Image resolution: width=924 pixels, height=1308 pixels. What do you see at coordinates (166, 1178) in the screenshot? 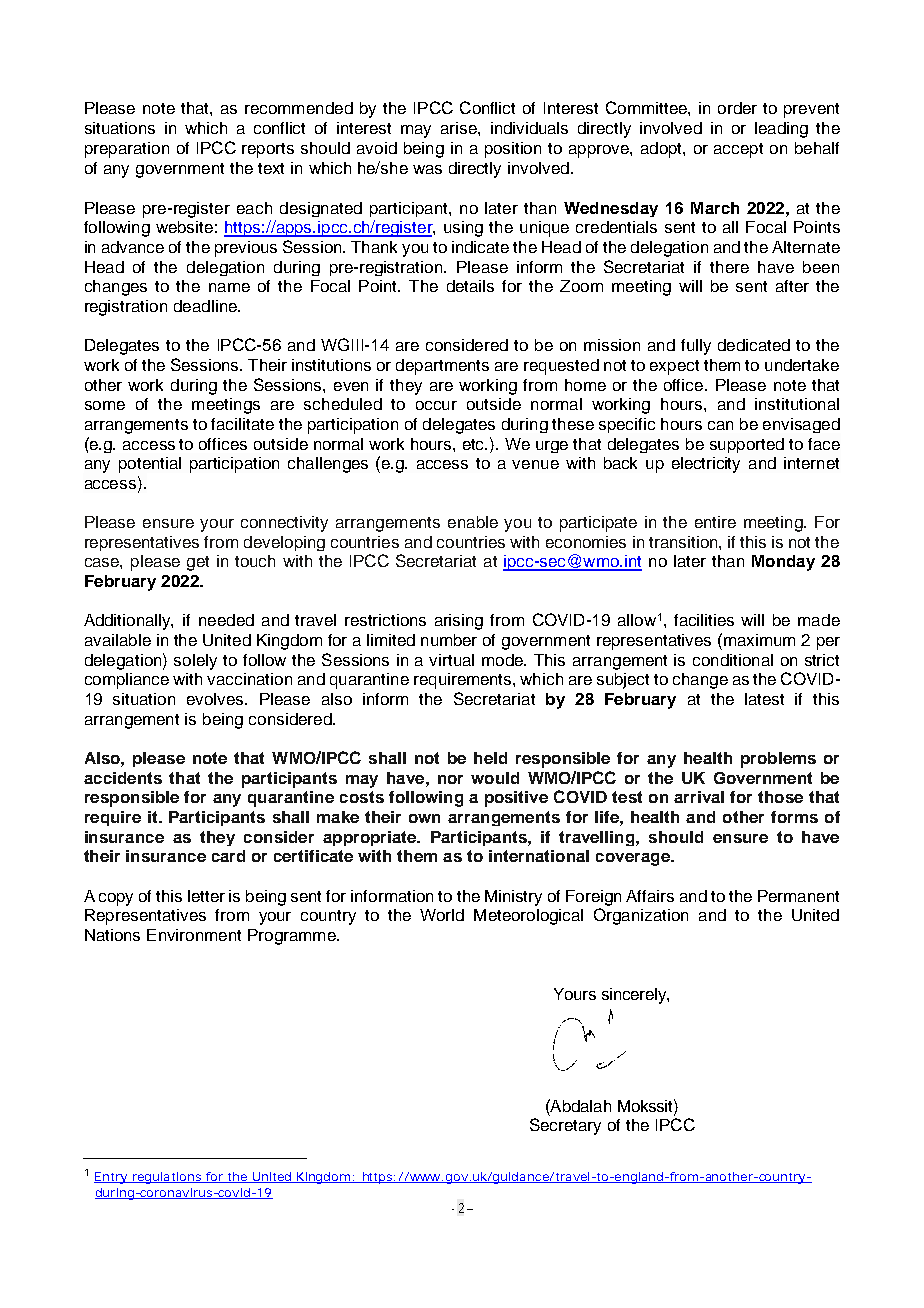
I see `regulations` at bounding box center [166, 1178].
